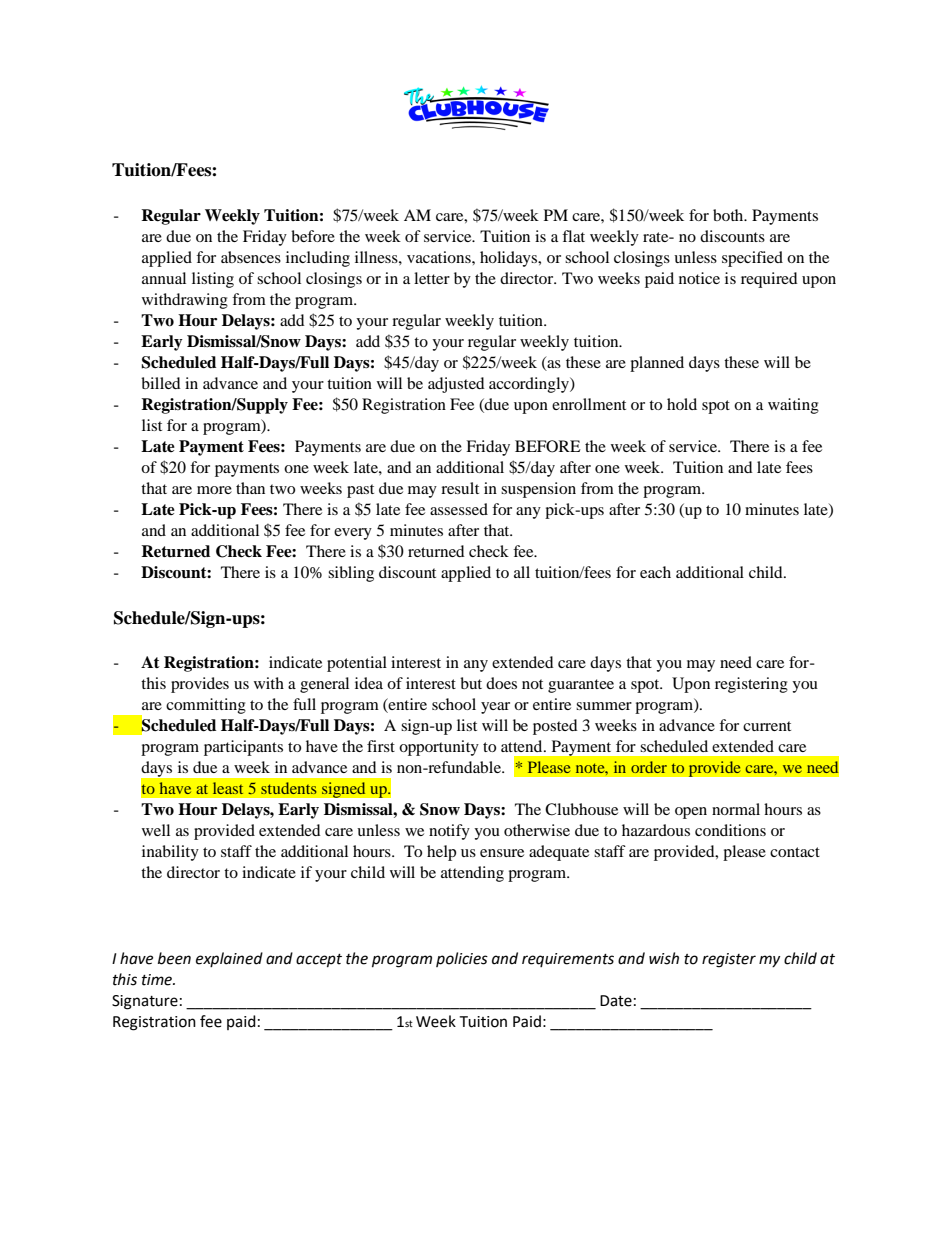  I want to click on adjusted, so click(456, 385).
